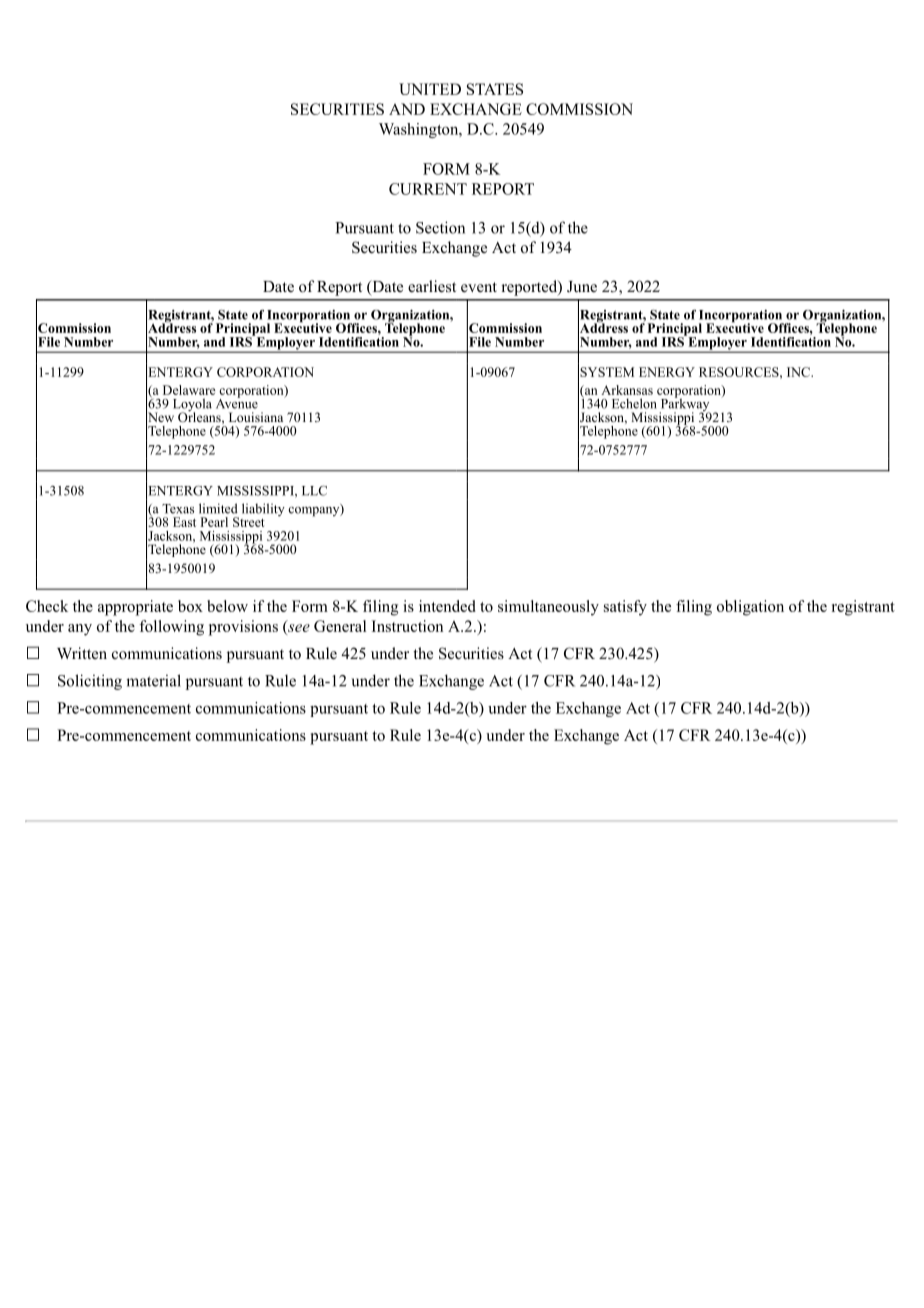 This image has width=924, height=1308. What do you see at coordinates (479, 287) in the image?
I see `event` at bounding box center [479, 287].
